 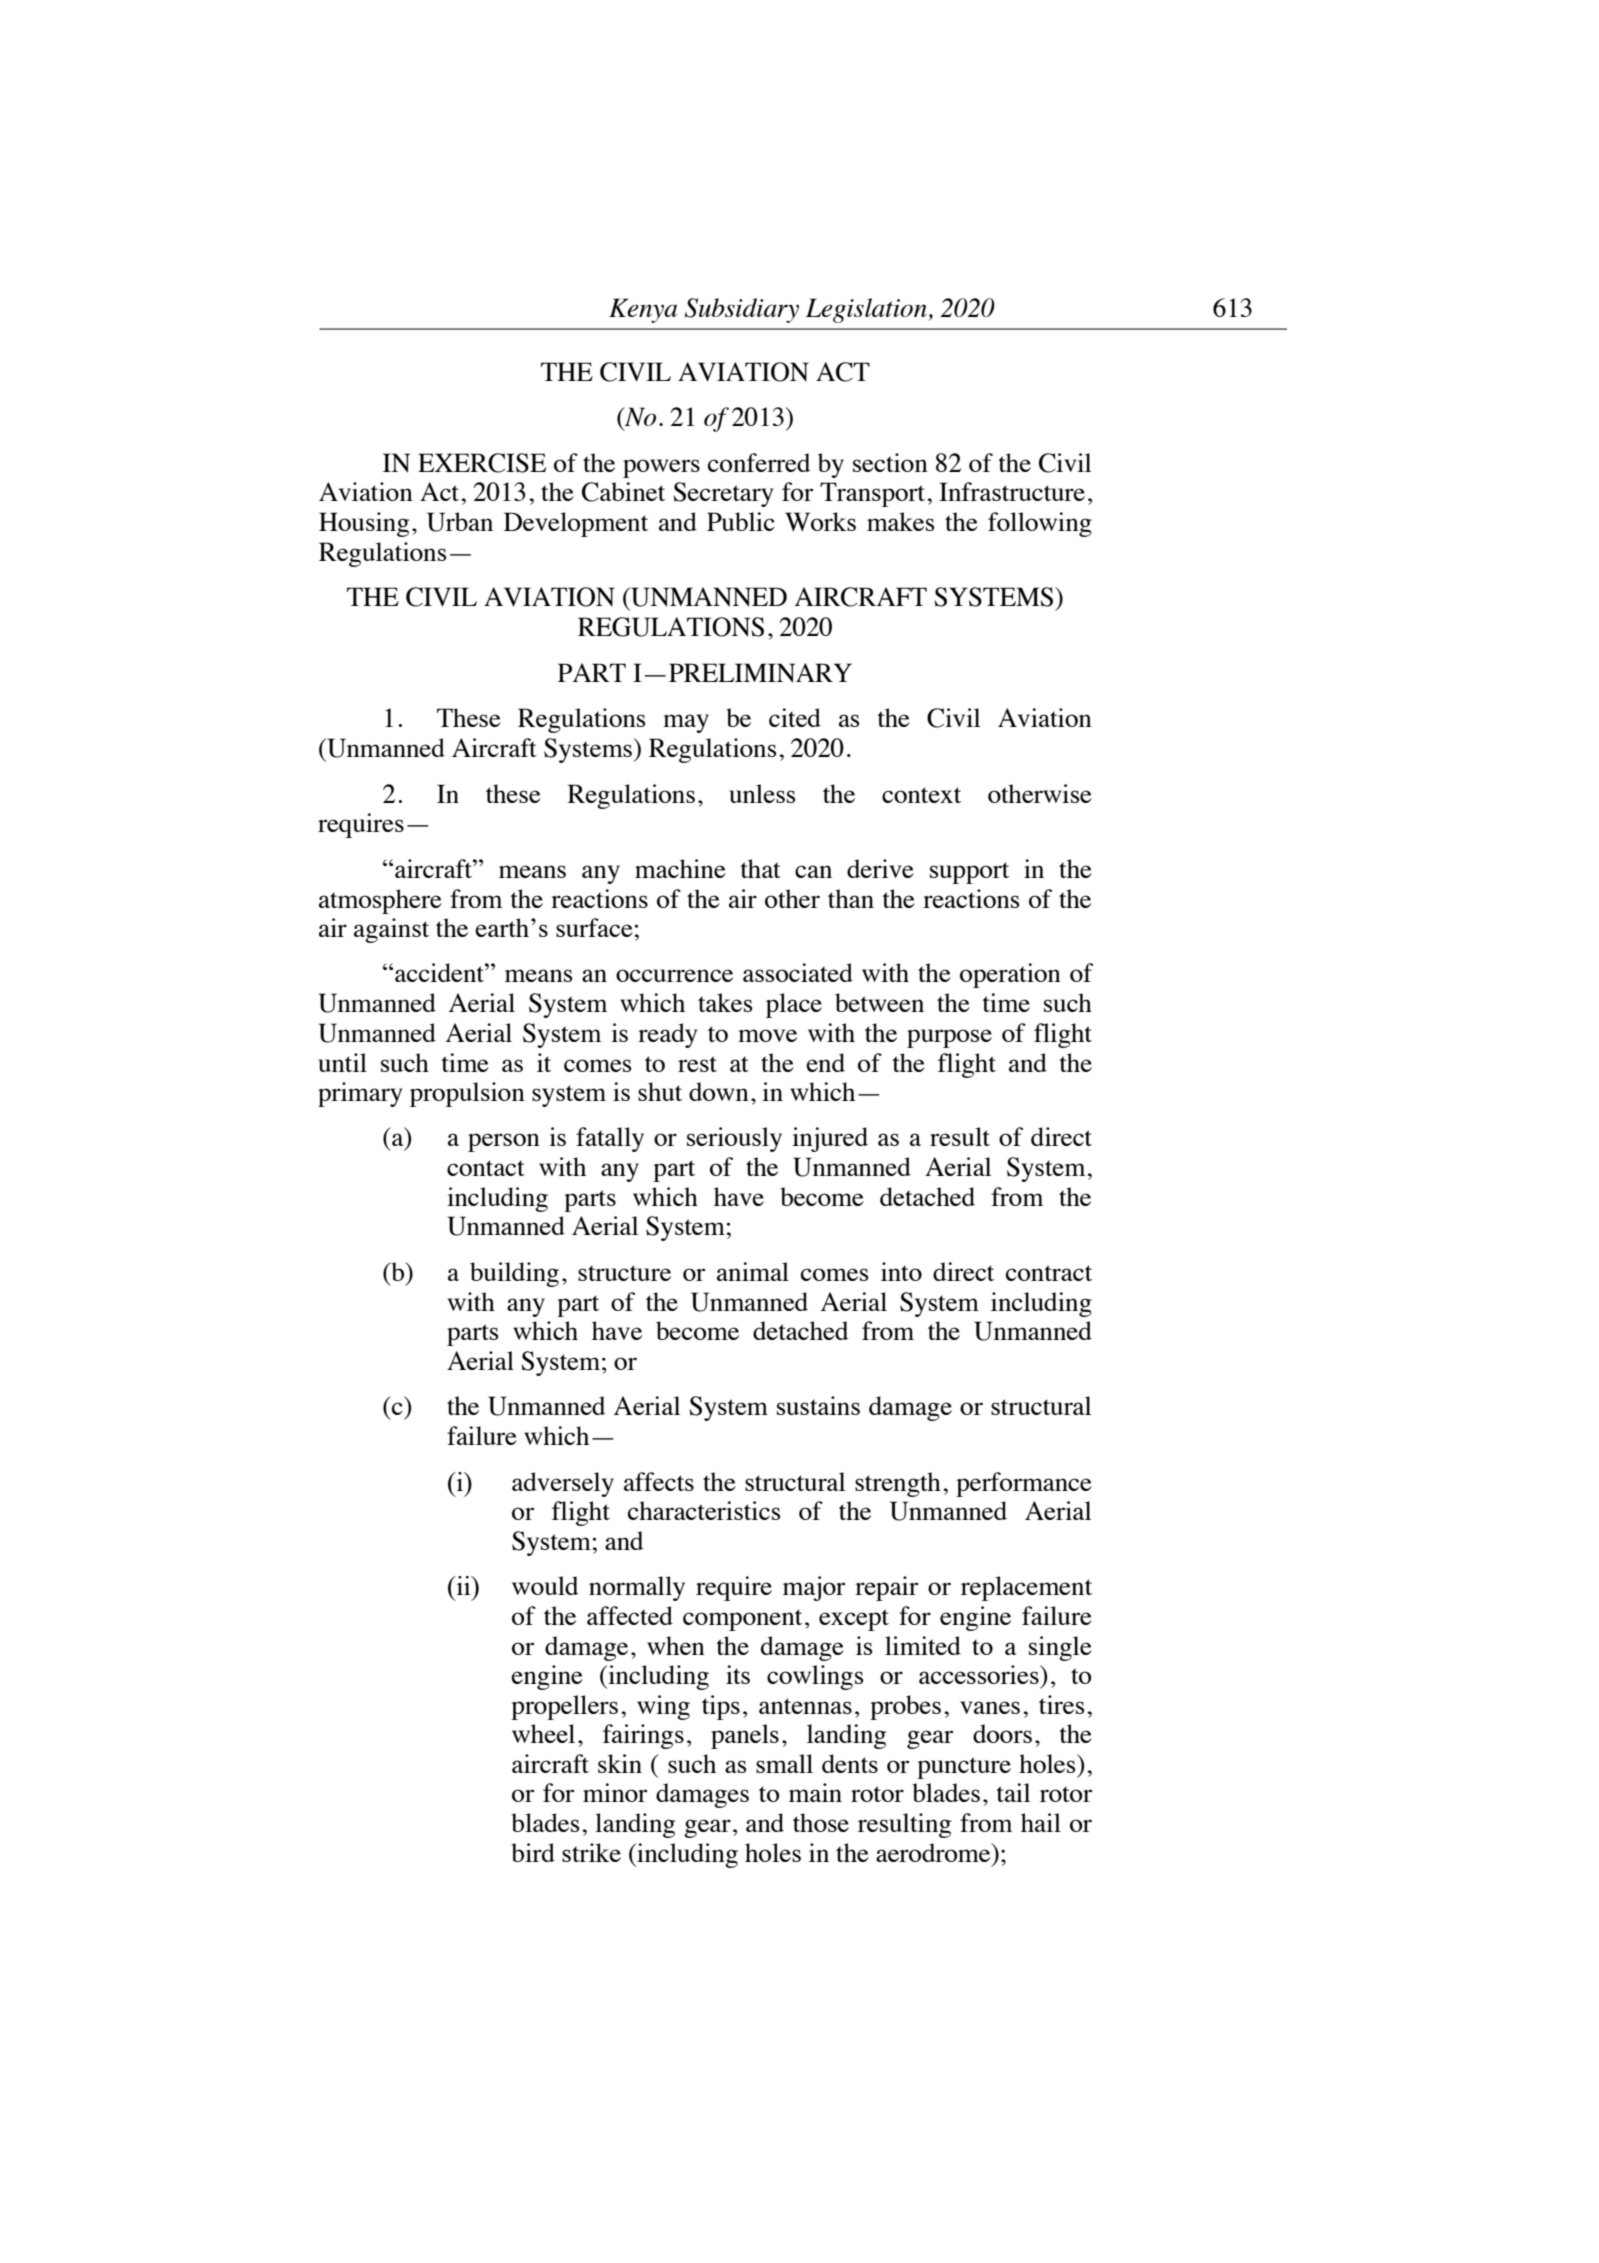 What do you see at coordinates (674, 975) in the image?
I see `occurrence` at bounding box center [674, 975].
